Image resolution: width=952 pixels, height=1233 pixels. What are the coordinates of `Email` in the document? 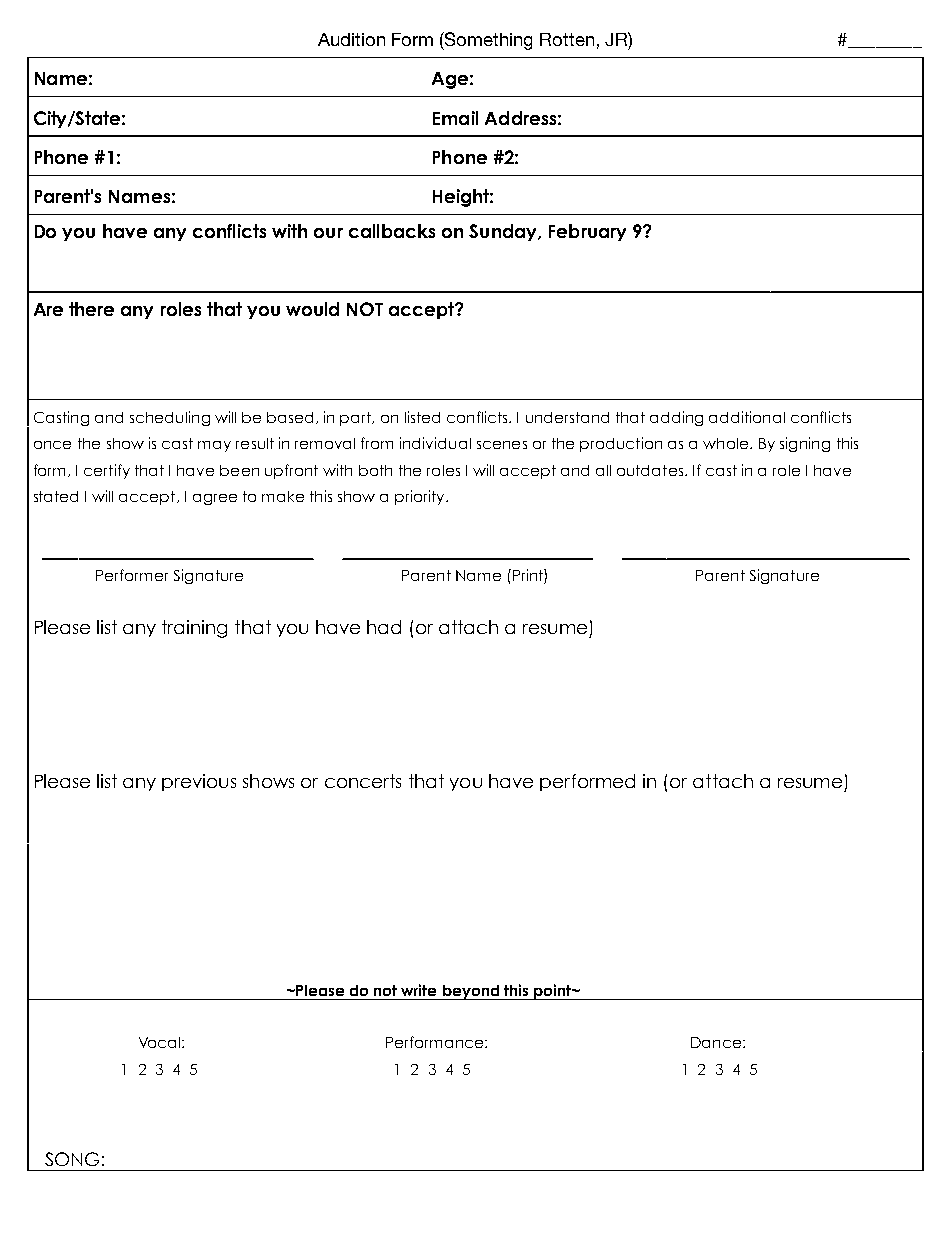 It's located at (455, 118).
